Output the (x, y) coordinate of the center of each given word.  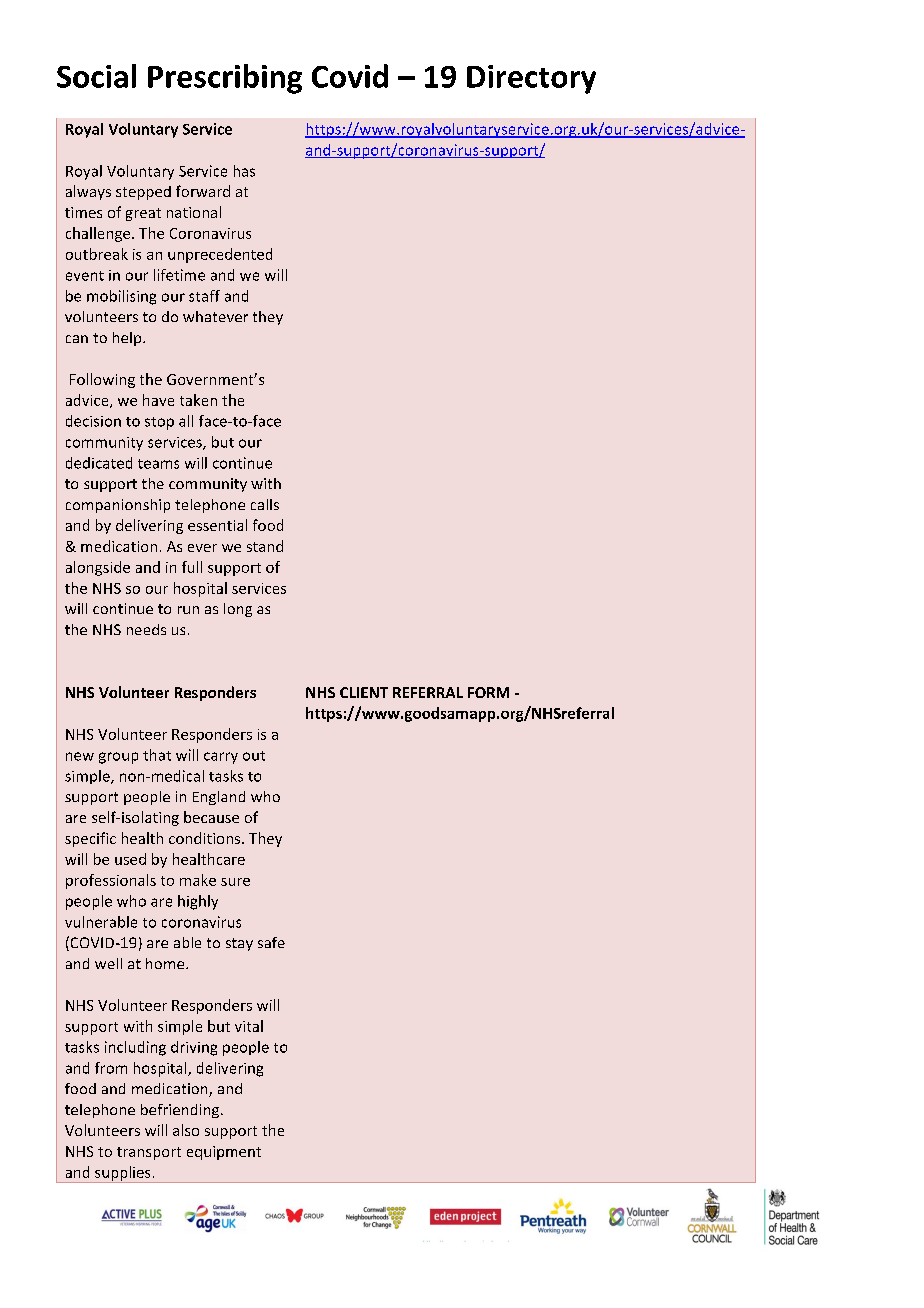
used (130, 859)
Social (96, 76)
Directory (531, 79)
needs (146, 629)
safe (271, 942)
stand (265, 546)
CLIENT (364, 692)
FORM (488, 692)
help (128, 339)
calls (265, 504)
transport (149, 1153)
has (244, 171)
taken (198, 400)
